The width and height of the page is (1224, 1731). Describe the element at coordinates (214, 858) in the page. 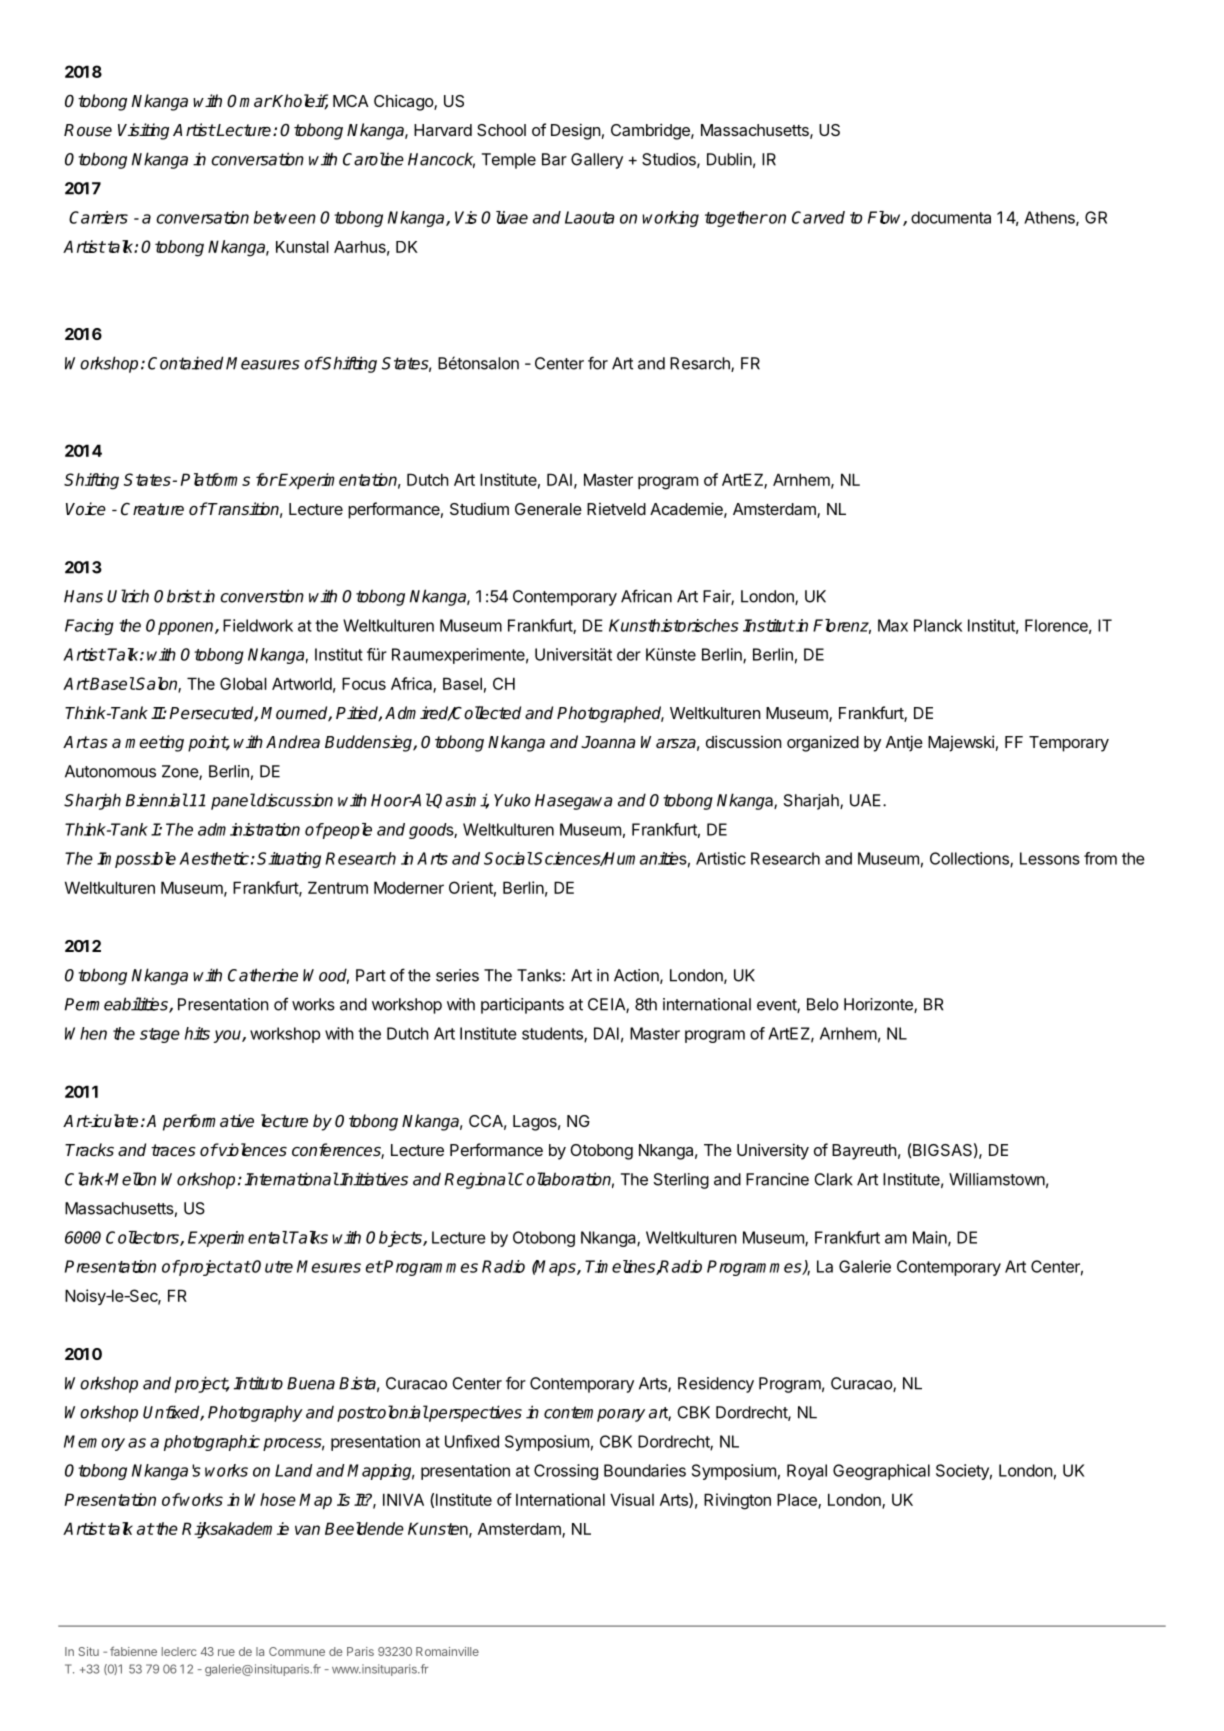

I see `Aesthetic` at that location.
